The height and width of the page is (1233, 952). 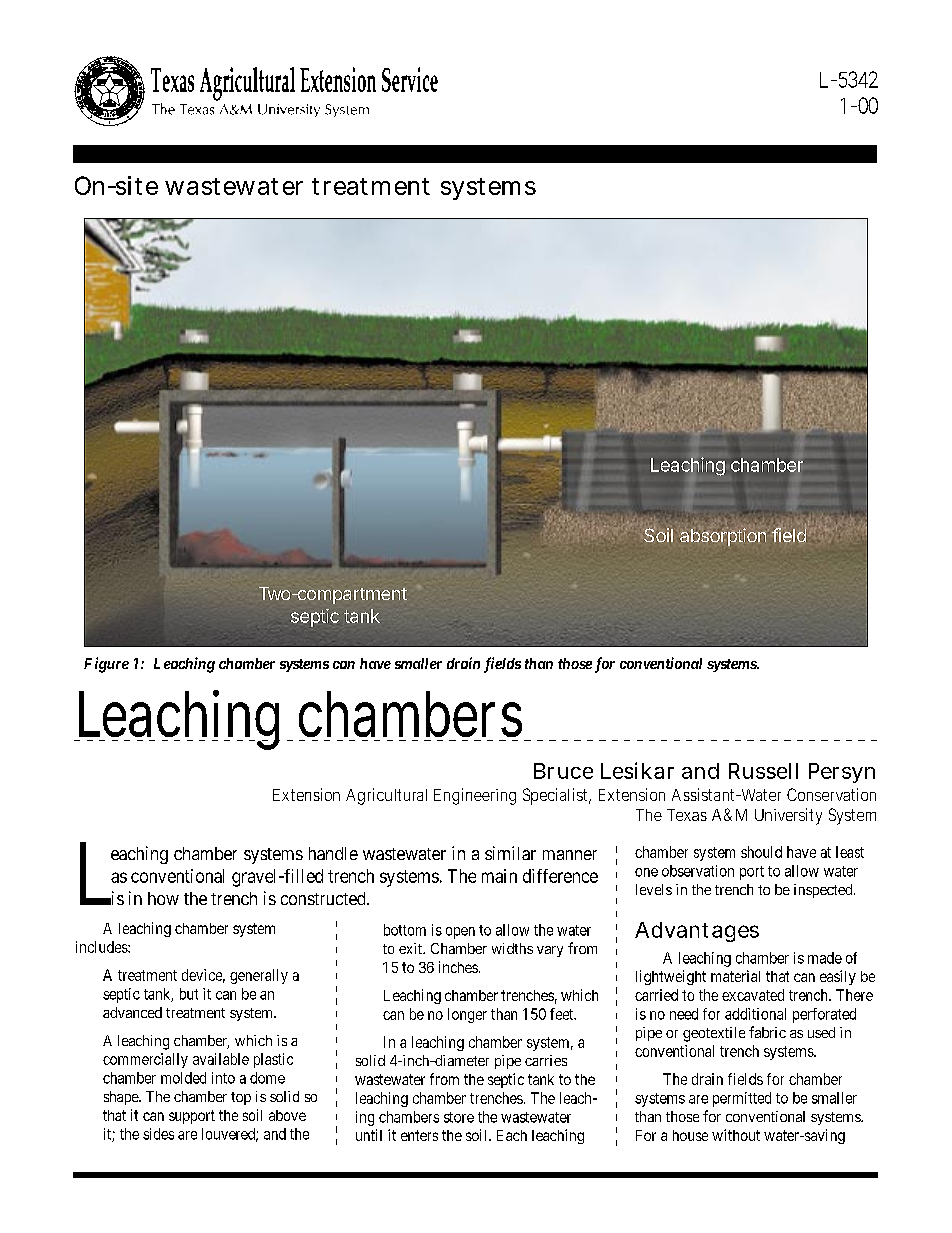 What do you see at coordinates (723, 536) in the page?
I see `absorption` at bounding box center [723, 536].
